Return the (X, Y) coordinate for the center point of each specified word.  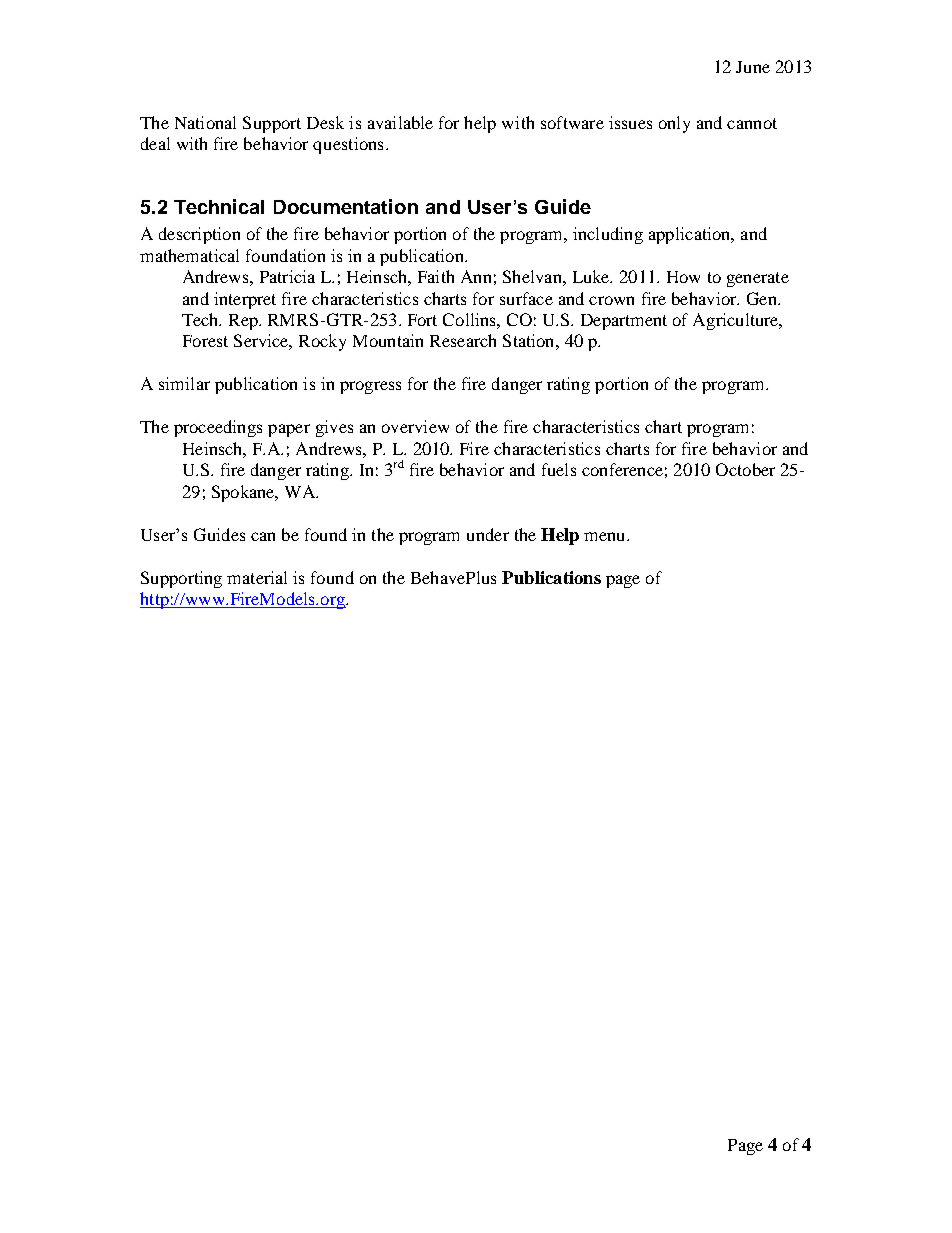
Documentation (346, 206)
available (400, 122)
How (683, 277)
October (745, 469)
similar (184, 383)
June (753, 67)
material (257, 577)
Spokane (244, 493)
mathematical (189, 255)
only (674, 124)
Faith (436, 276)
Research (463, 340)
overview (415, 426)
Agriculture (737, 321)
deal (155, 143)
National (205, 122)
